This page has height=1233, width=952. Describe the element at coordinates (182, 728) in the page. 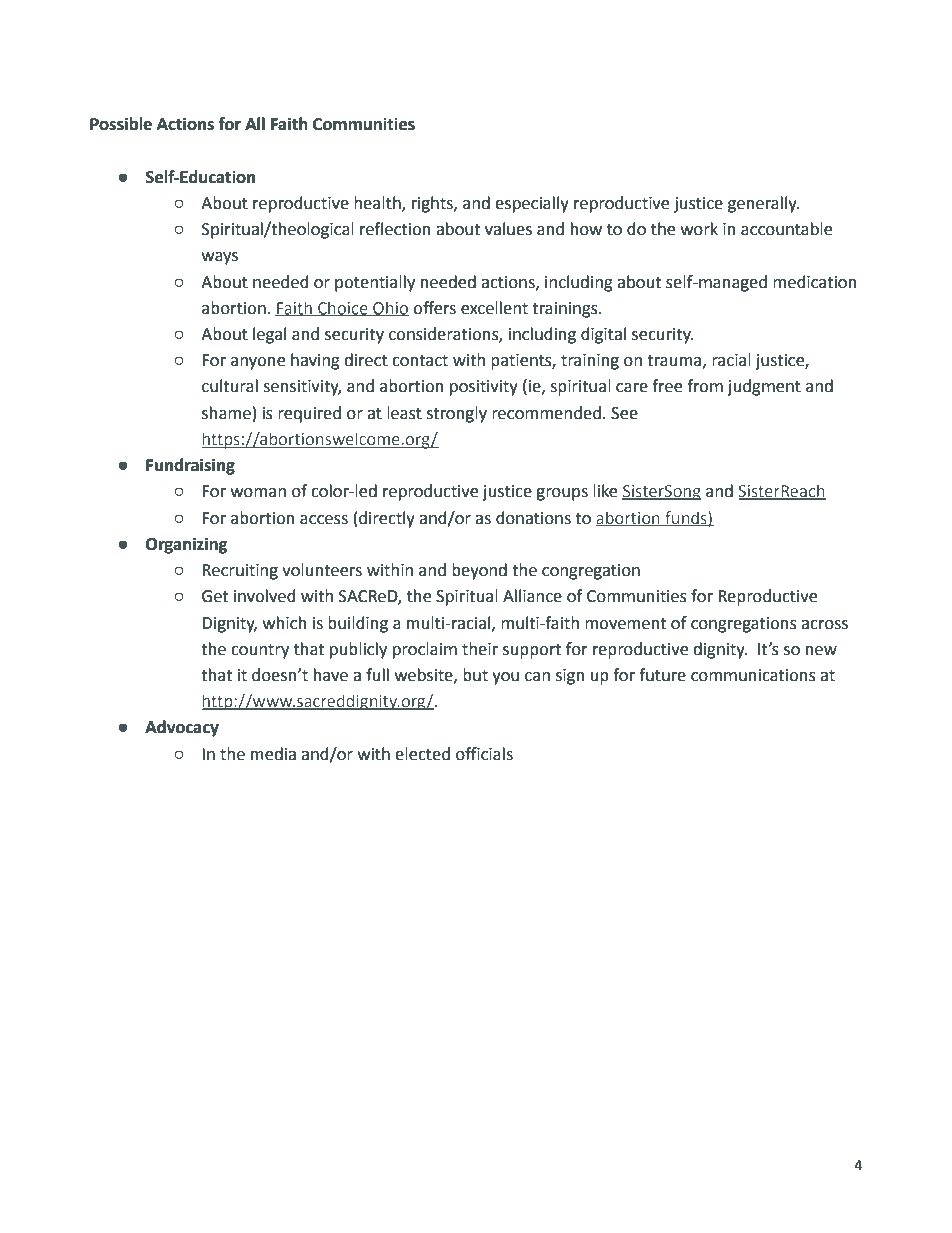

I see `Advocacy` at that location.
